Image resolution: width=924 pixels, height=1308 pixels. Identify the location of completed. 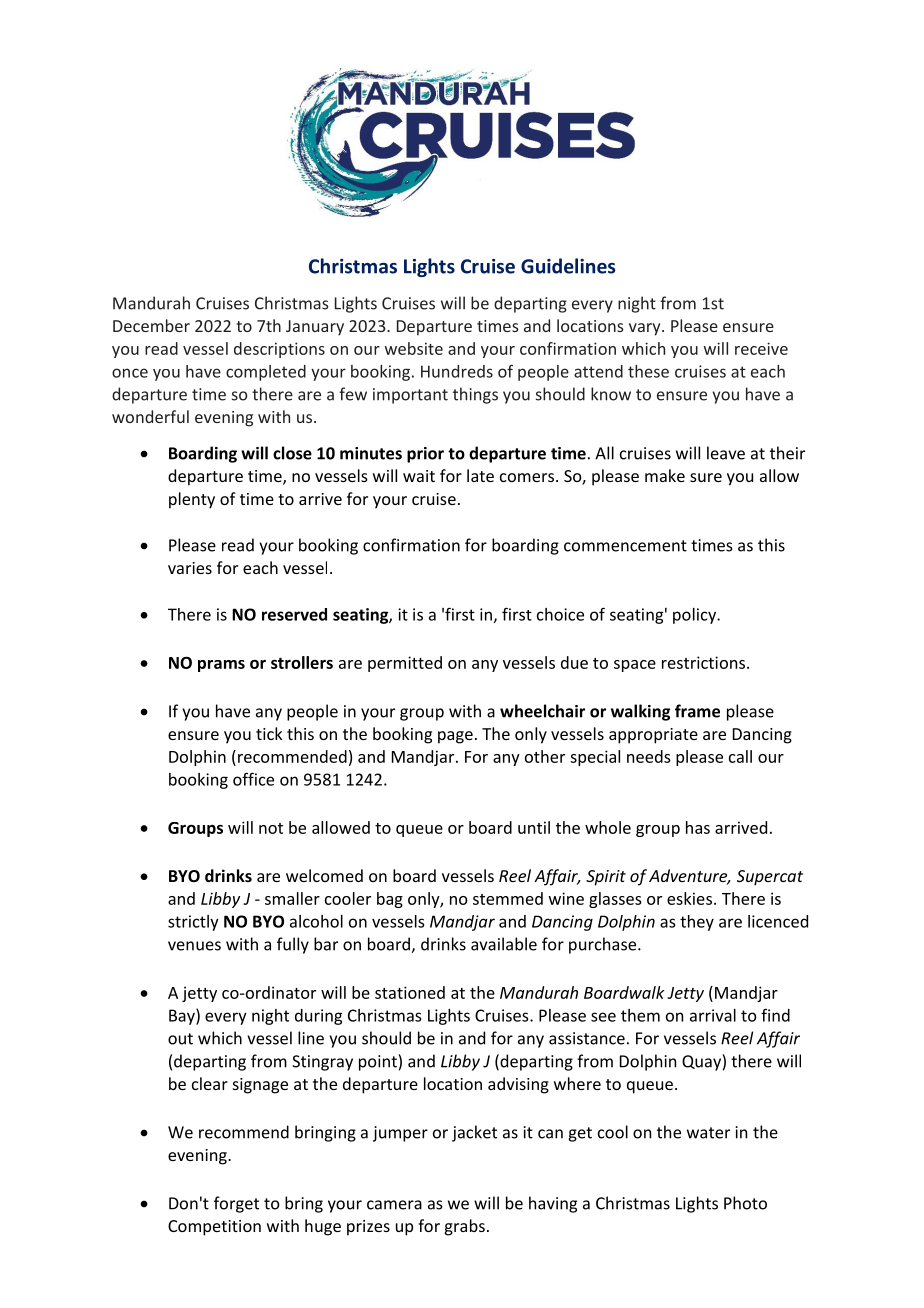
(266, 373).
